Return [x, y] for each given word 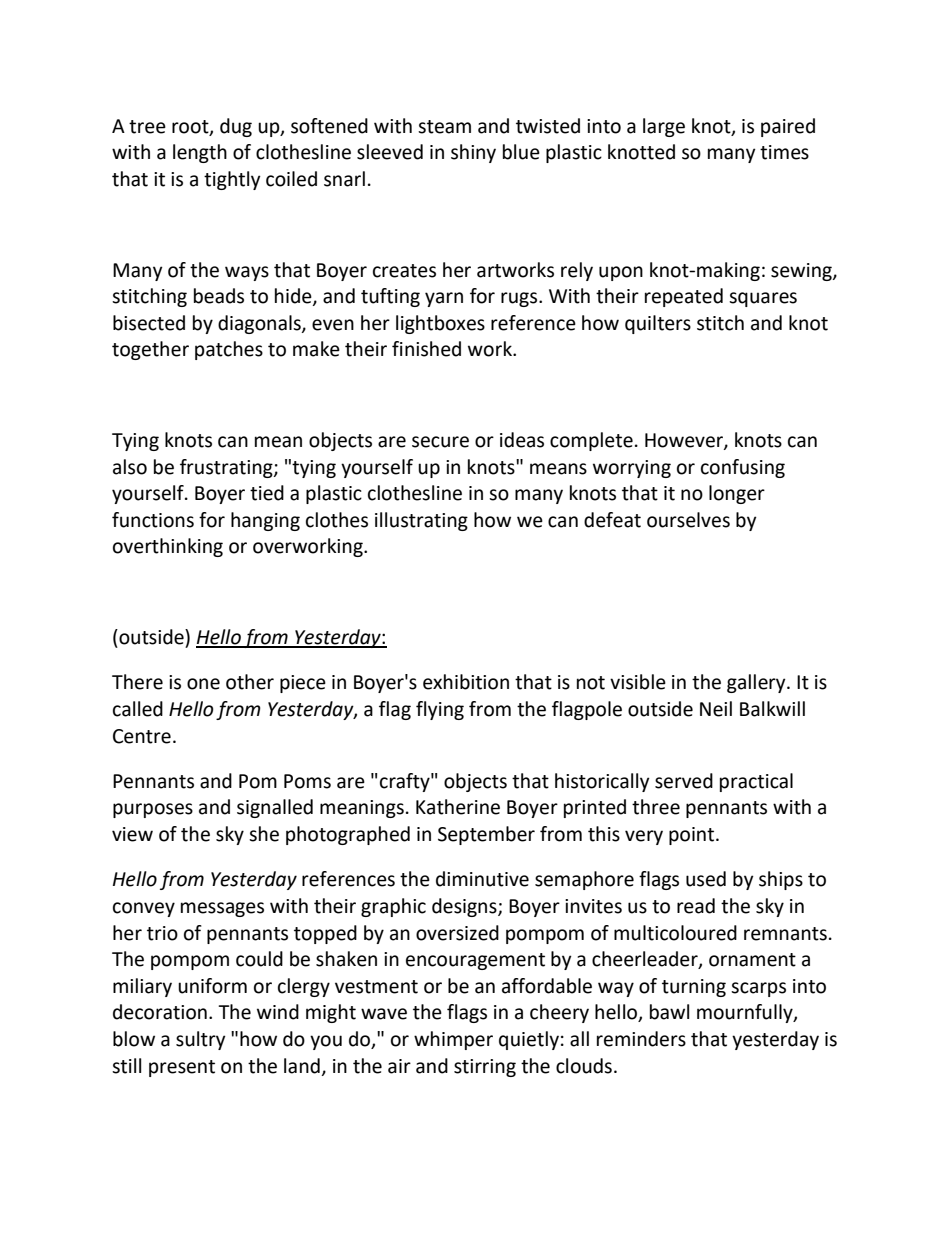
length [200, 153]
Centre [142, 736]
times [784, 152]
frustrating [227, 468]
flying [440, 710]
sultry [201, 1040]
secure [440, 442]
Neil [716, 709]
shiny [473, 153]
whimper [453, 1040]
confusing [743, 468]
